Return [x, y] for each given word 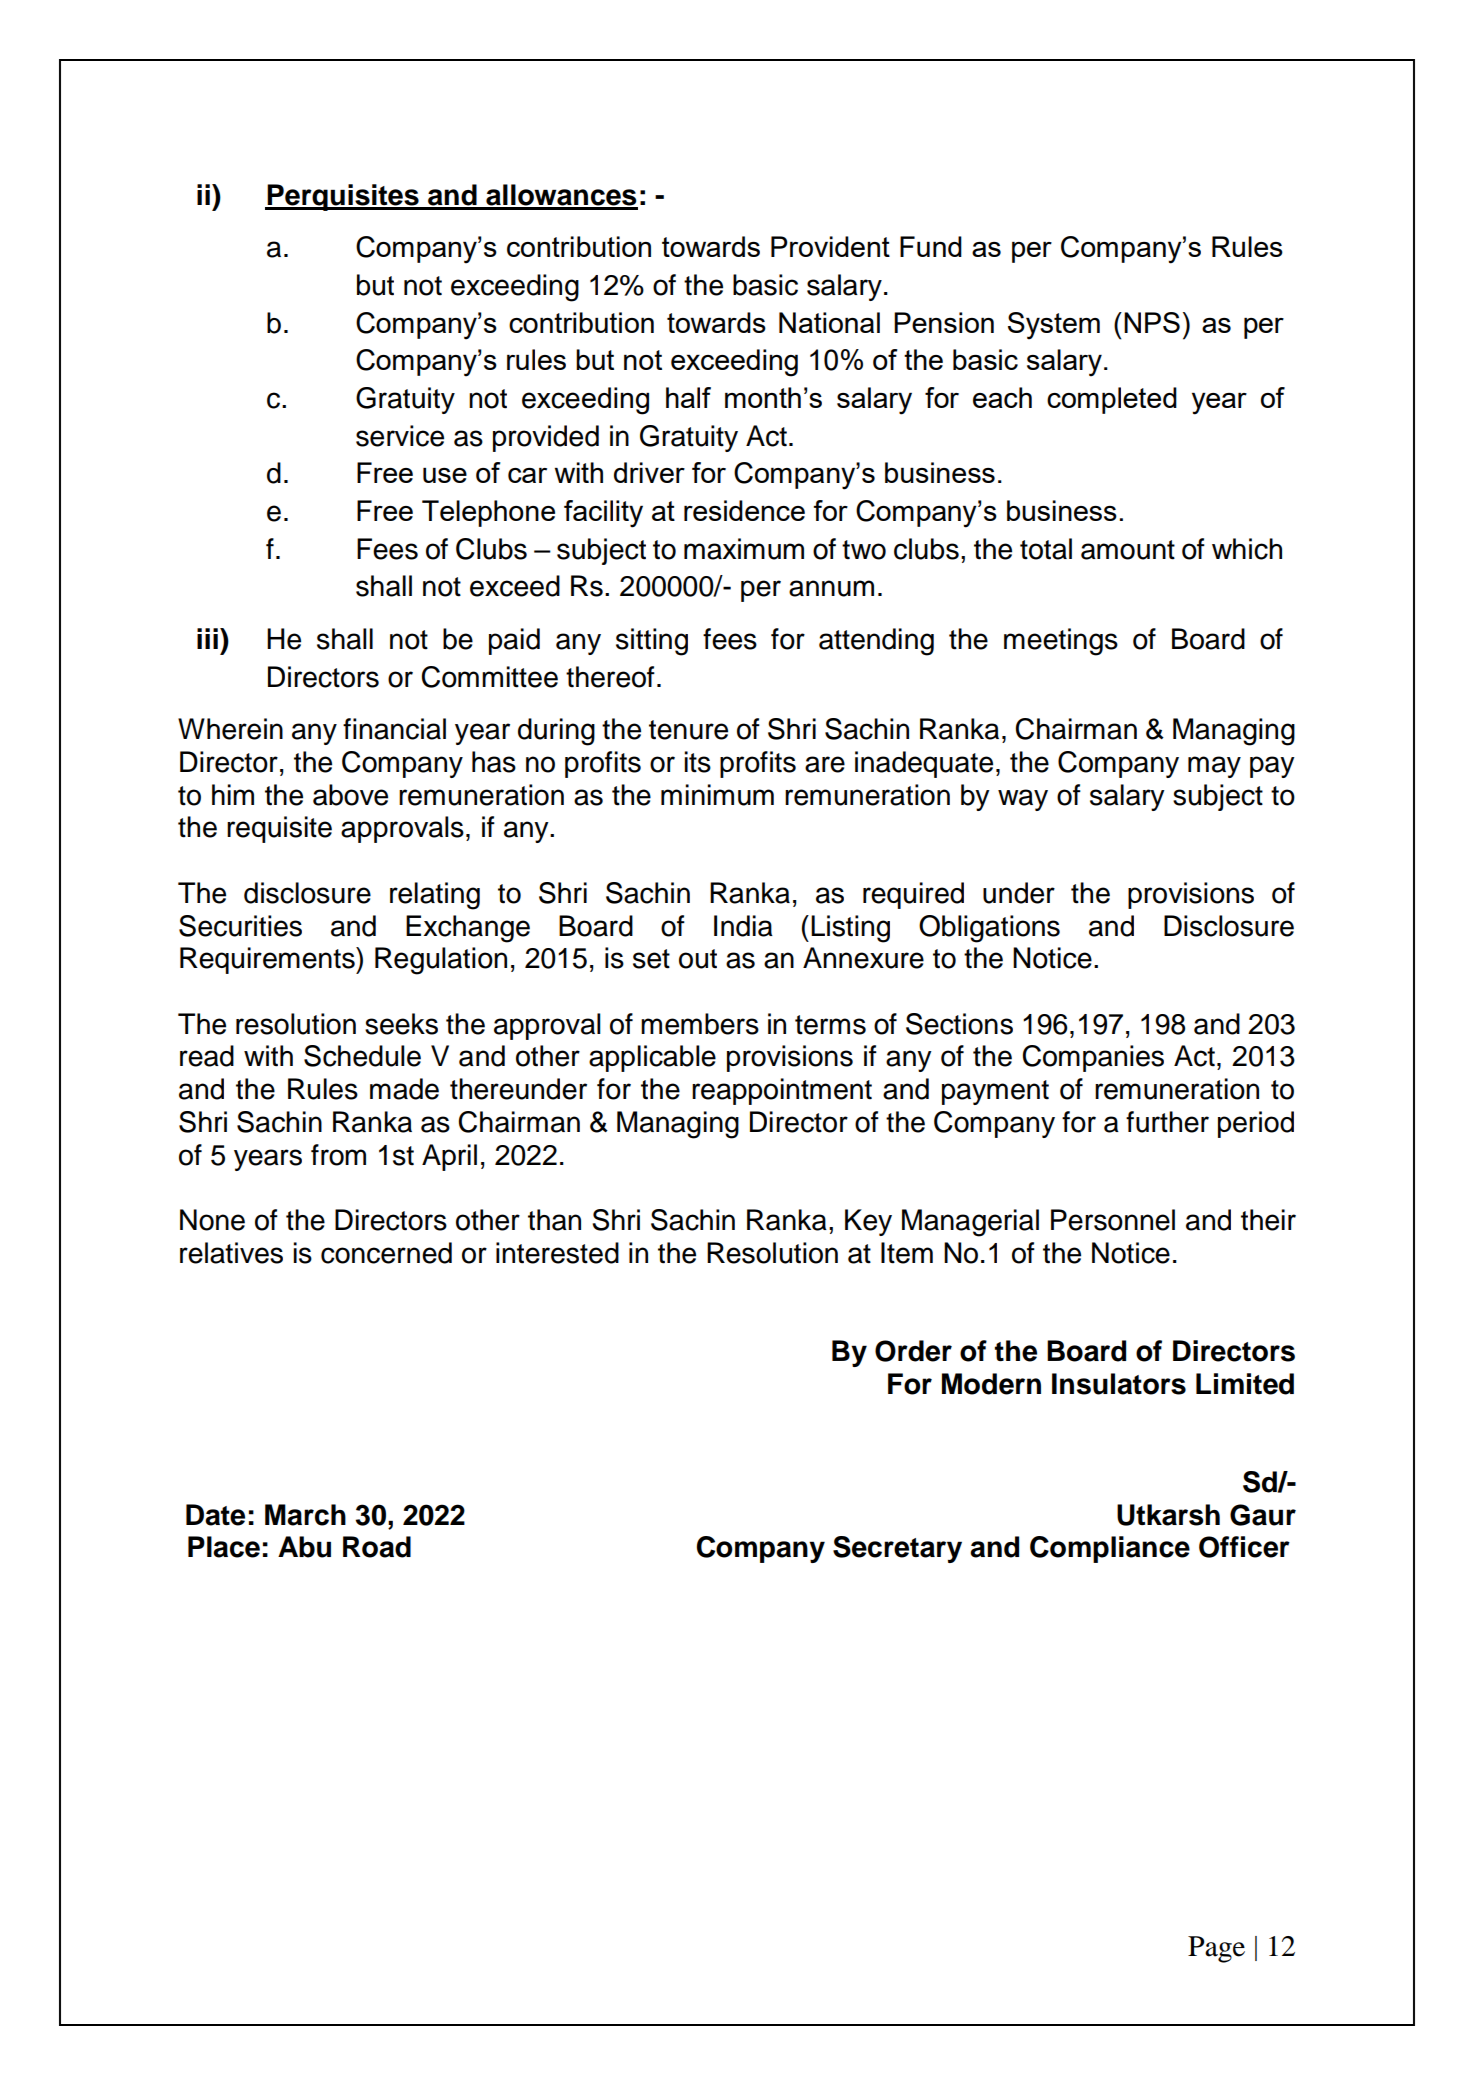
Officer [1244, 1547]
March [305, 1515]
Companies [1093, 1058]
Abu [304, 1547]
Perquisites [343, 197]
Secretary [897, 1549]
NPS [1152, 322]
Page [1216, 1949]
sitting [652, 642]
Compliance [1110, 1549]
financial [394, 729]
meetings [1061, 642]
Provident [830, 246]
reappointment [782, 1091]
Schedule [362, 1056]
